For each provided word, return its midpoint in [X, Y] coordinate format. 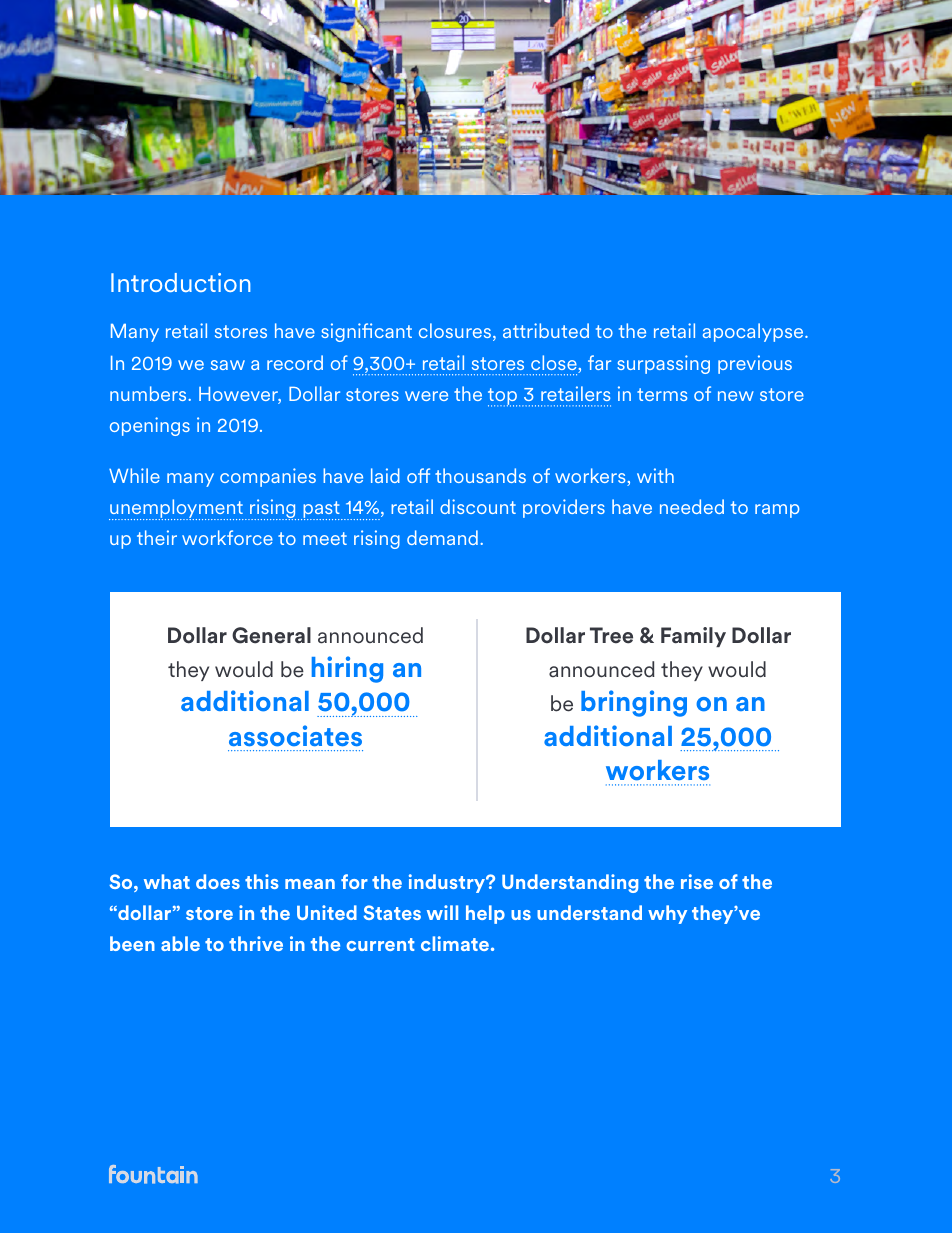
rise [697, 881]
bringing [634, 703]
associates [295, 736]
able [180, 943]
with [655, 475]
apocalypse [754, 332]
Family [693, 637]
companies [268, 477]
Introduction [180, 282]
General [271, 635]
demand [442, 537]
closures [456, 332]
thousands [480, 475]
